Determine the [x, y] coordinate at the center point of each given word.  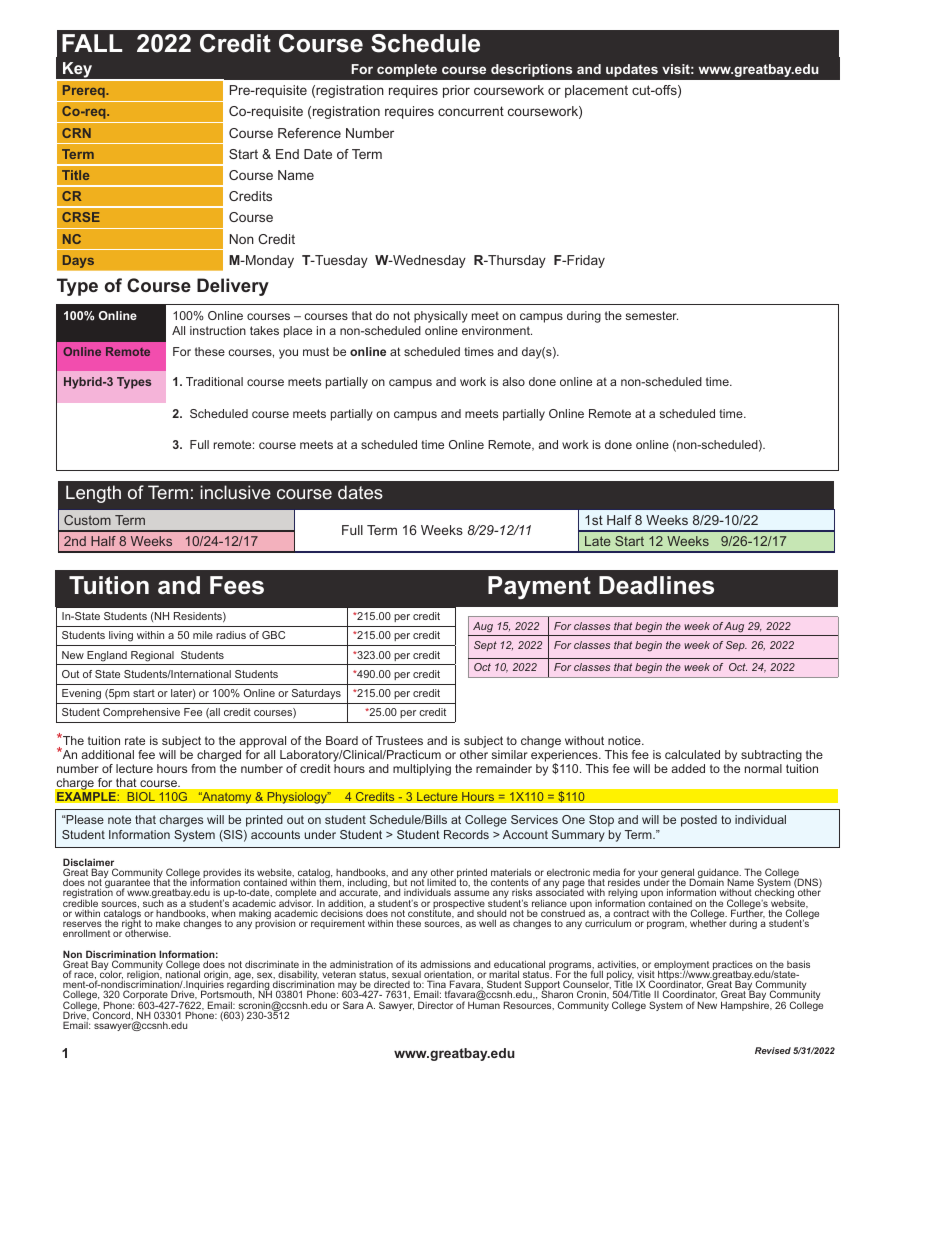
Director [435, 1005]
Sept [485, 646]
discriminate [272, 964]
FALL [92, 43]
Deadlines [656, 585]
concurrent [471, 111]
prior [456, 91]
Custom [87, 520]
